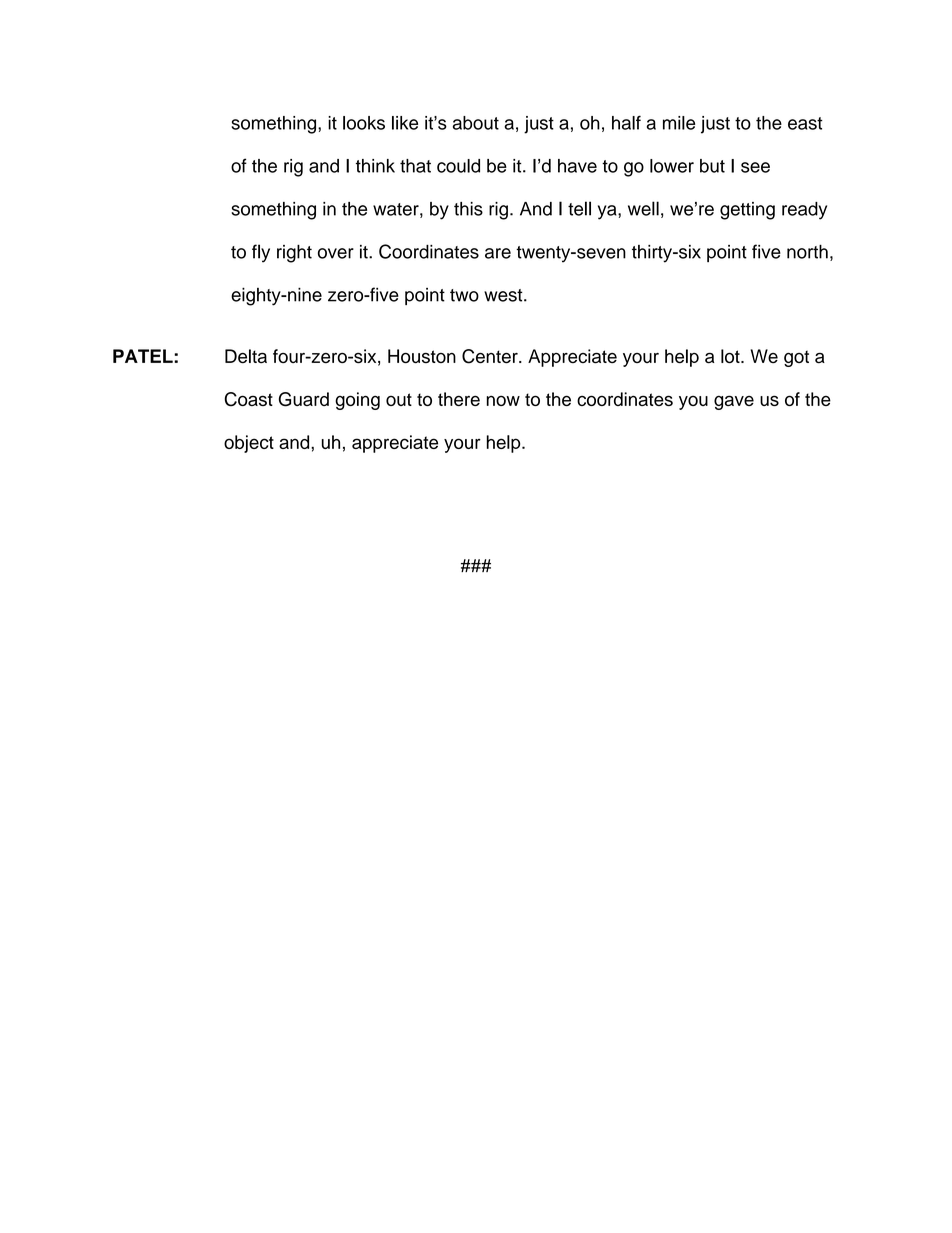  What do you see at coordinates (476, 123) in the image?
I see `about` at bounding box center [476, 123].
